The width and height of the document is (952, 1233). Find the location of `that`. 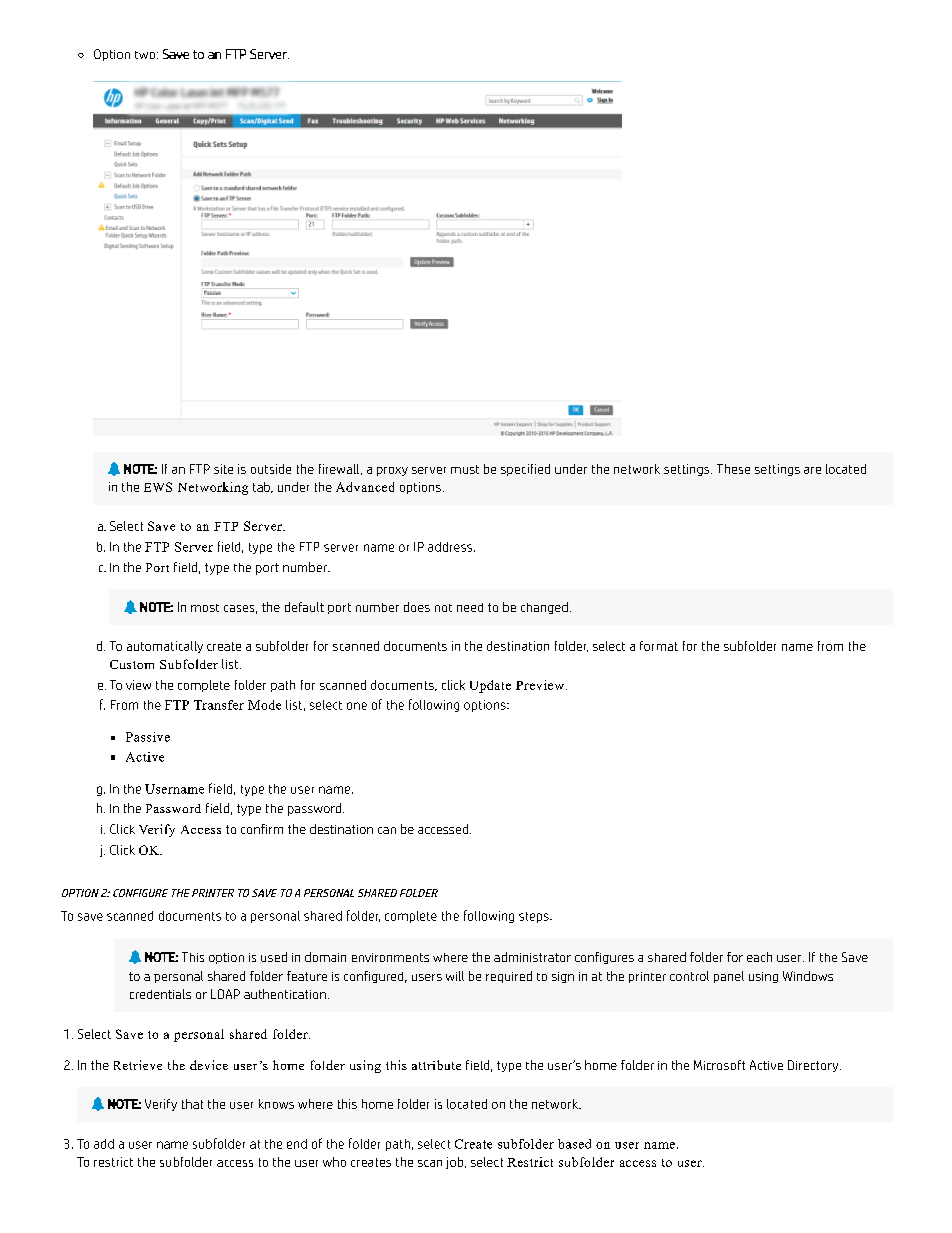

that is located at coordinates (192, 1104).
